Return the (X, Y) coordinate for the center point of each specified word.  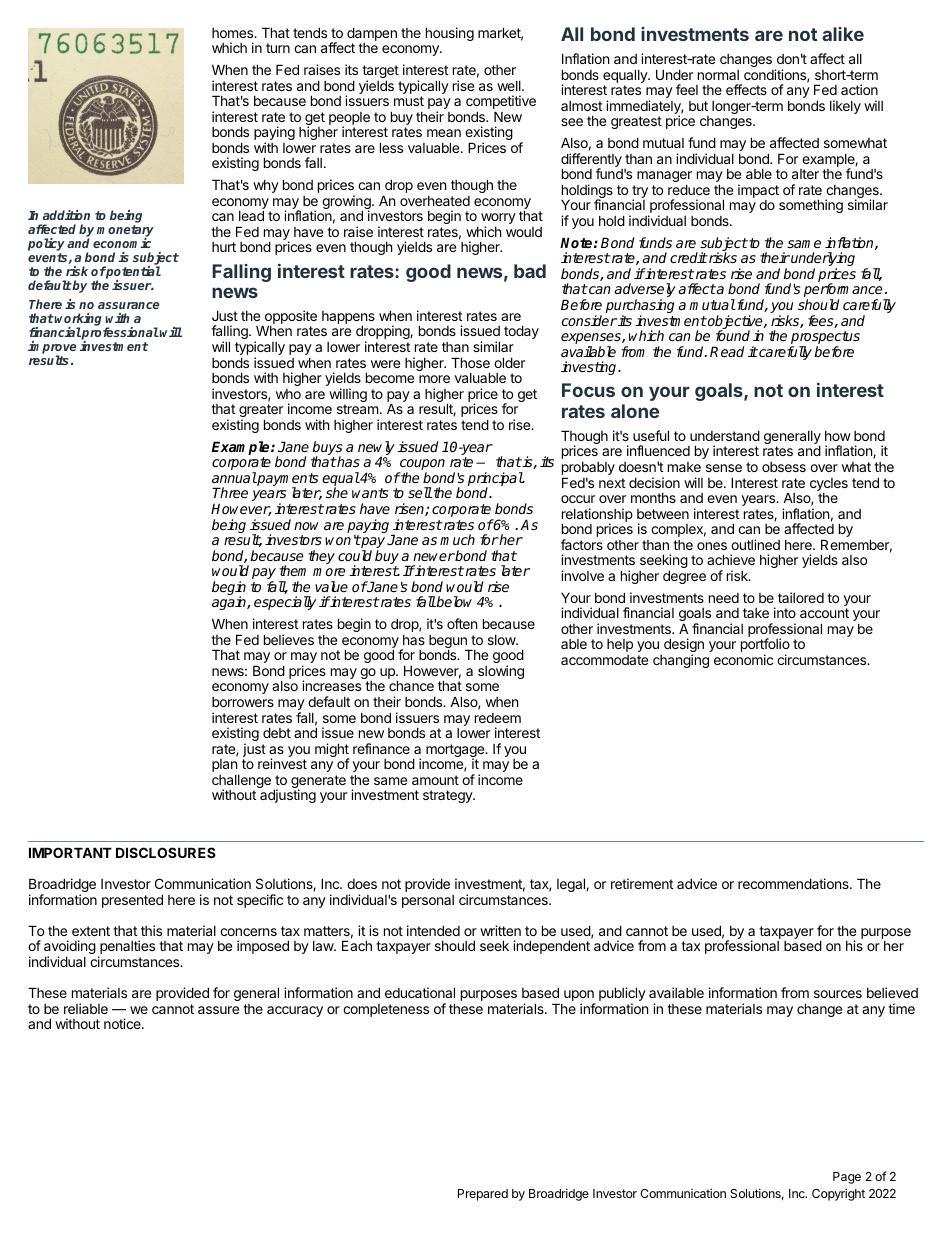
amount (435, 780)
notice (123, 1023)
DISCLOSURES (166, 852)
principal (496, 480)
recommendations (794, 883)
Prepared (483, 1195)
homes (234, 33)
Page (847, 1178)
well (510, 86)
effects (746, 89)
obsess (784, 467)
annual (234, 477)
